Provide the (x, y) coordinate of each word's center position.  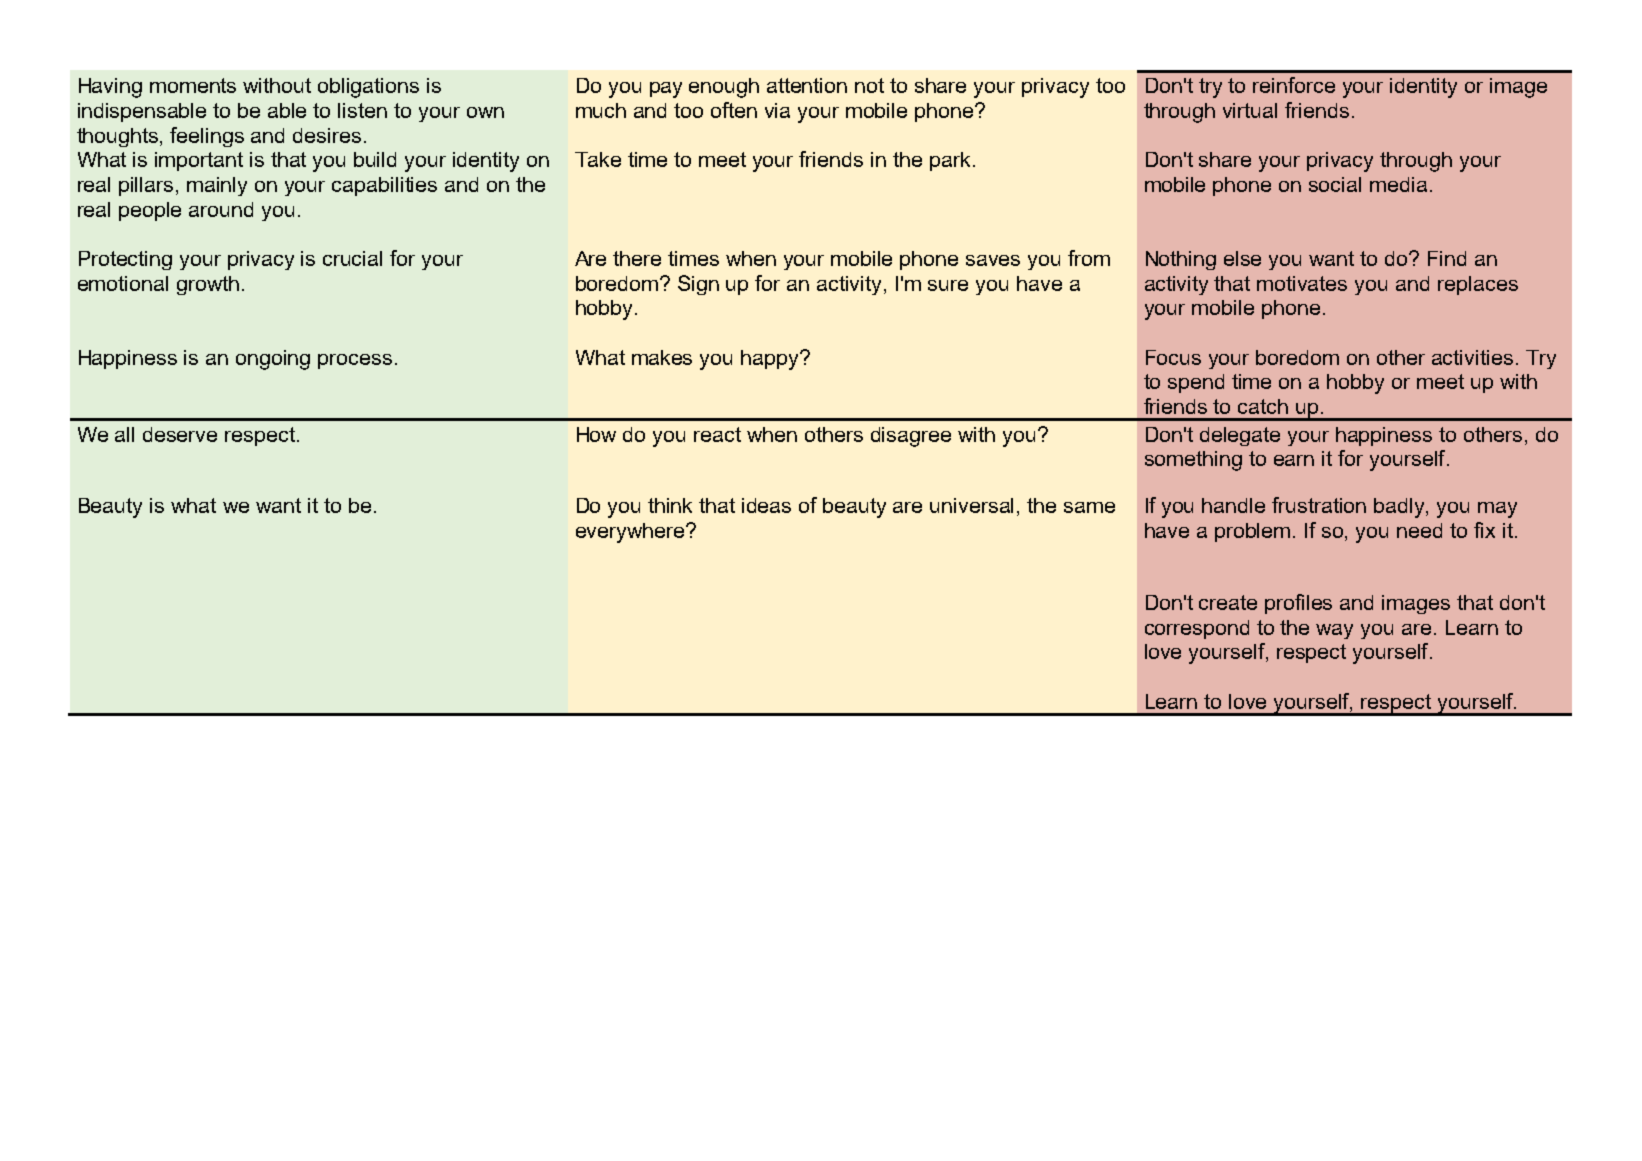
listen (362, 110)
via (777, 110)
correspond (1197, 629)
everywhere (631, 533)
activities (1472, 357)
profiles (1298, 604)
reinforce (1294, 85)
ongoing (273, 360)
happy (771, 360)
